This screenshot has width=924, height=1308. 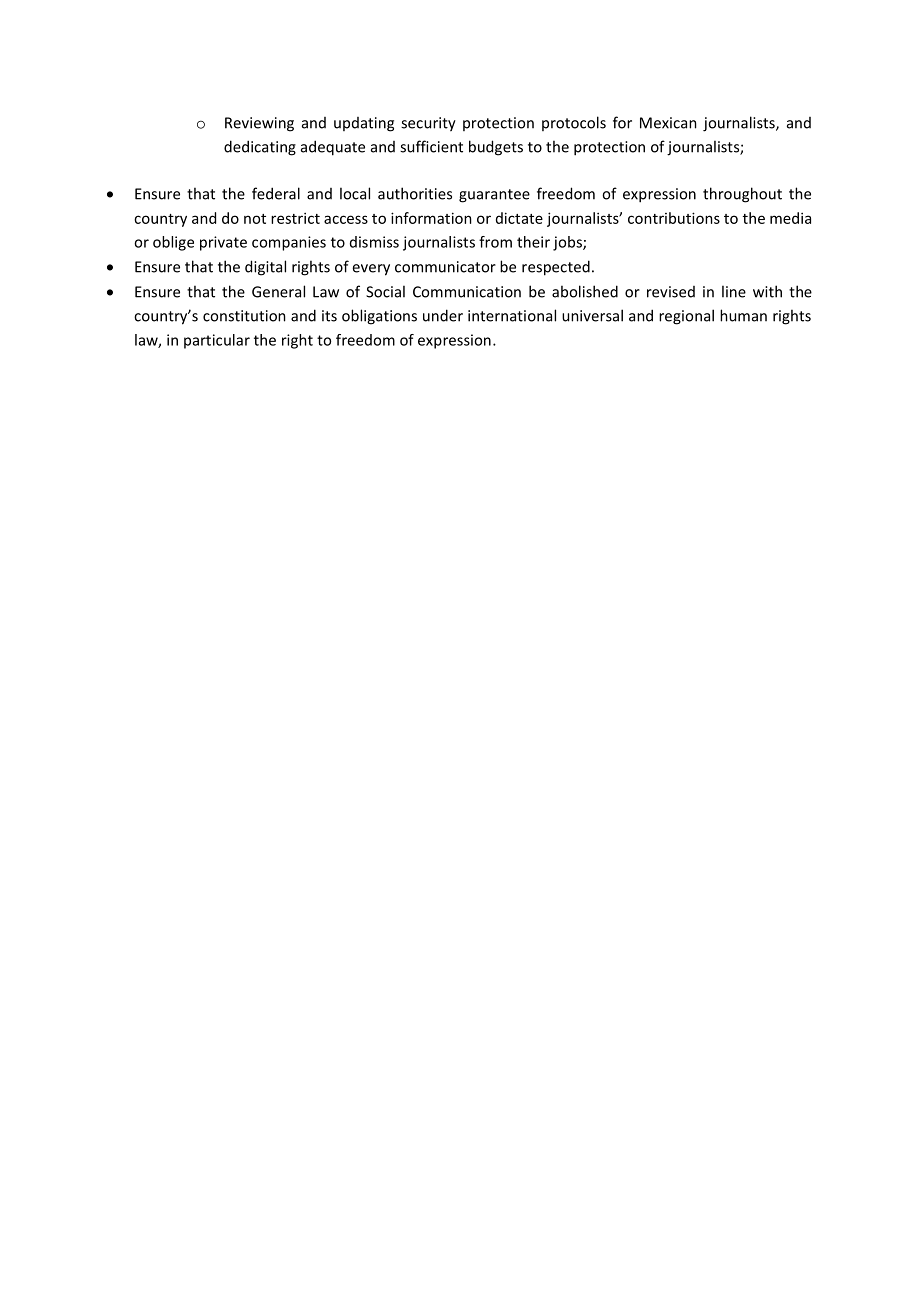 I want to click on security, so click(x=428, y=124).
